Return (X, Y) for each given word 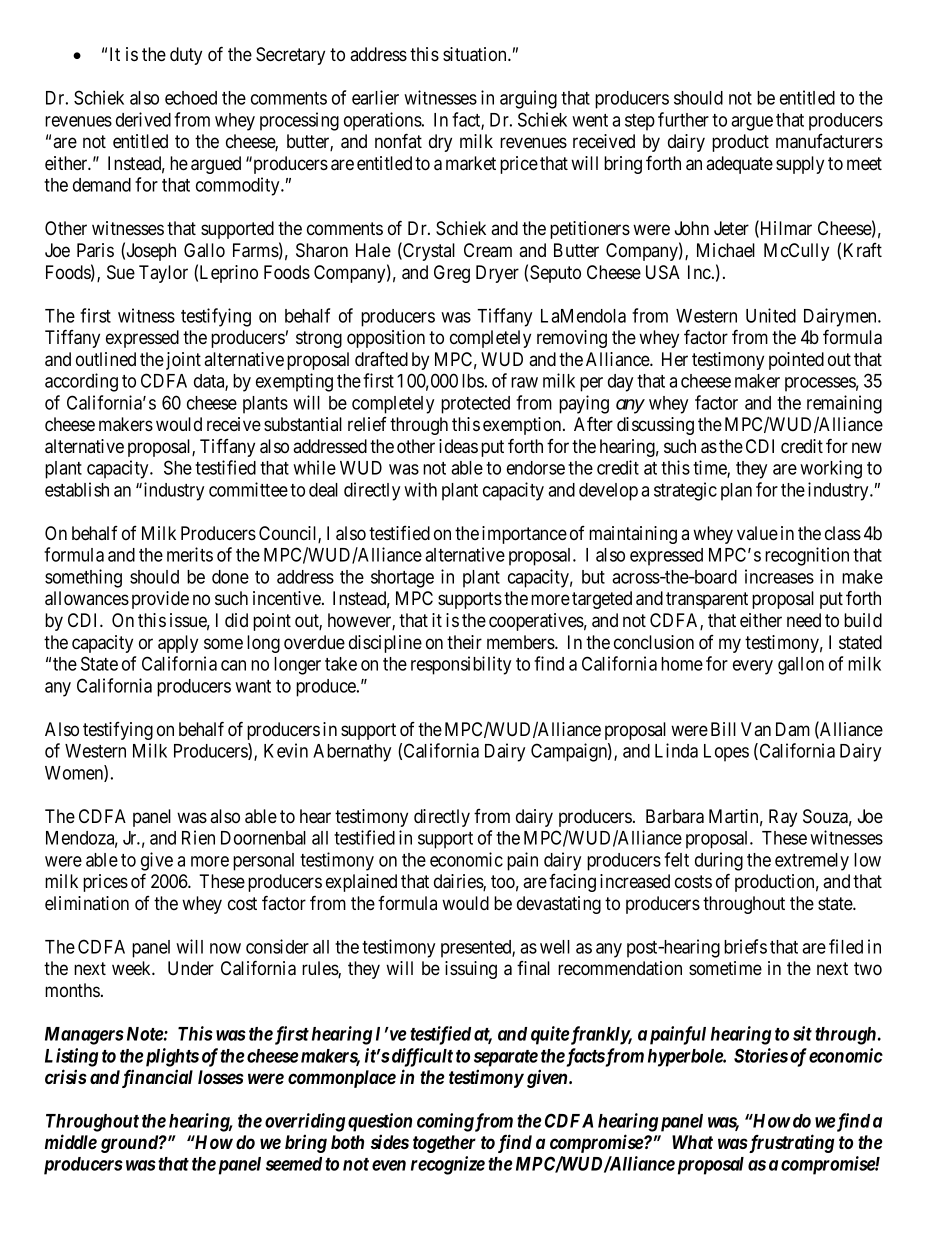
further (683, 119)
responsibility (461, 665)
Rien (198, 837)
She (178, 467)
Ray (783, 818)
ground (130, 1144)
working (831, 469)
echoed (191, 98)
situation (476, 54)
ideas (458, 446)
